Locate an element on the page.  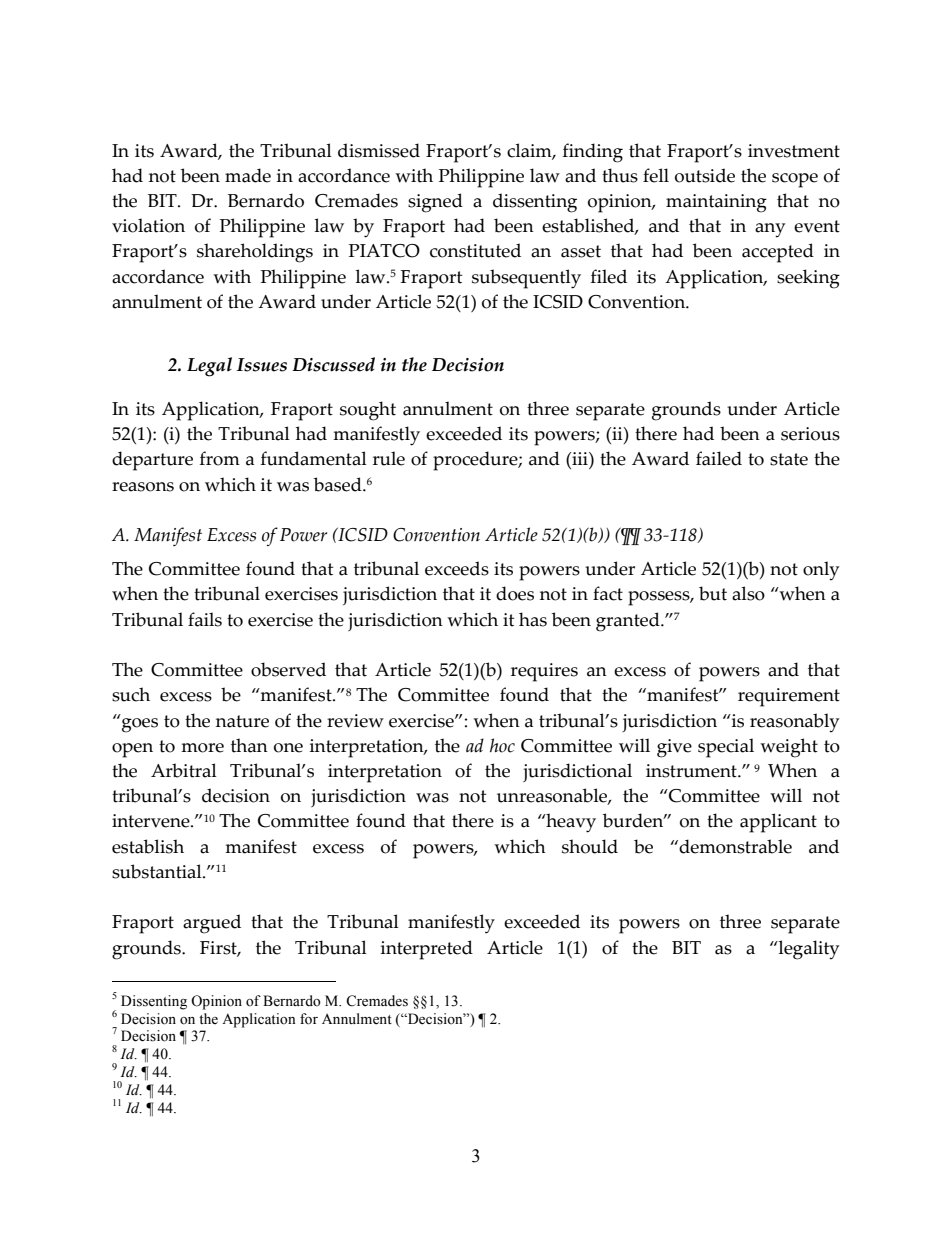
requires is located at coordinates (544, 672).
